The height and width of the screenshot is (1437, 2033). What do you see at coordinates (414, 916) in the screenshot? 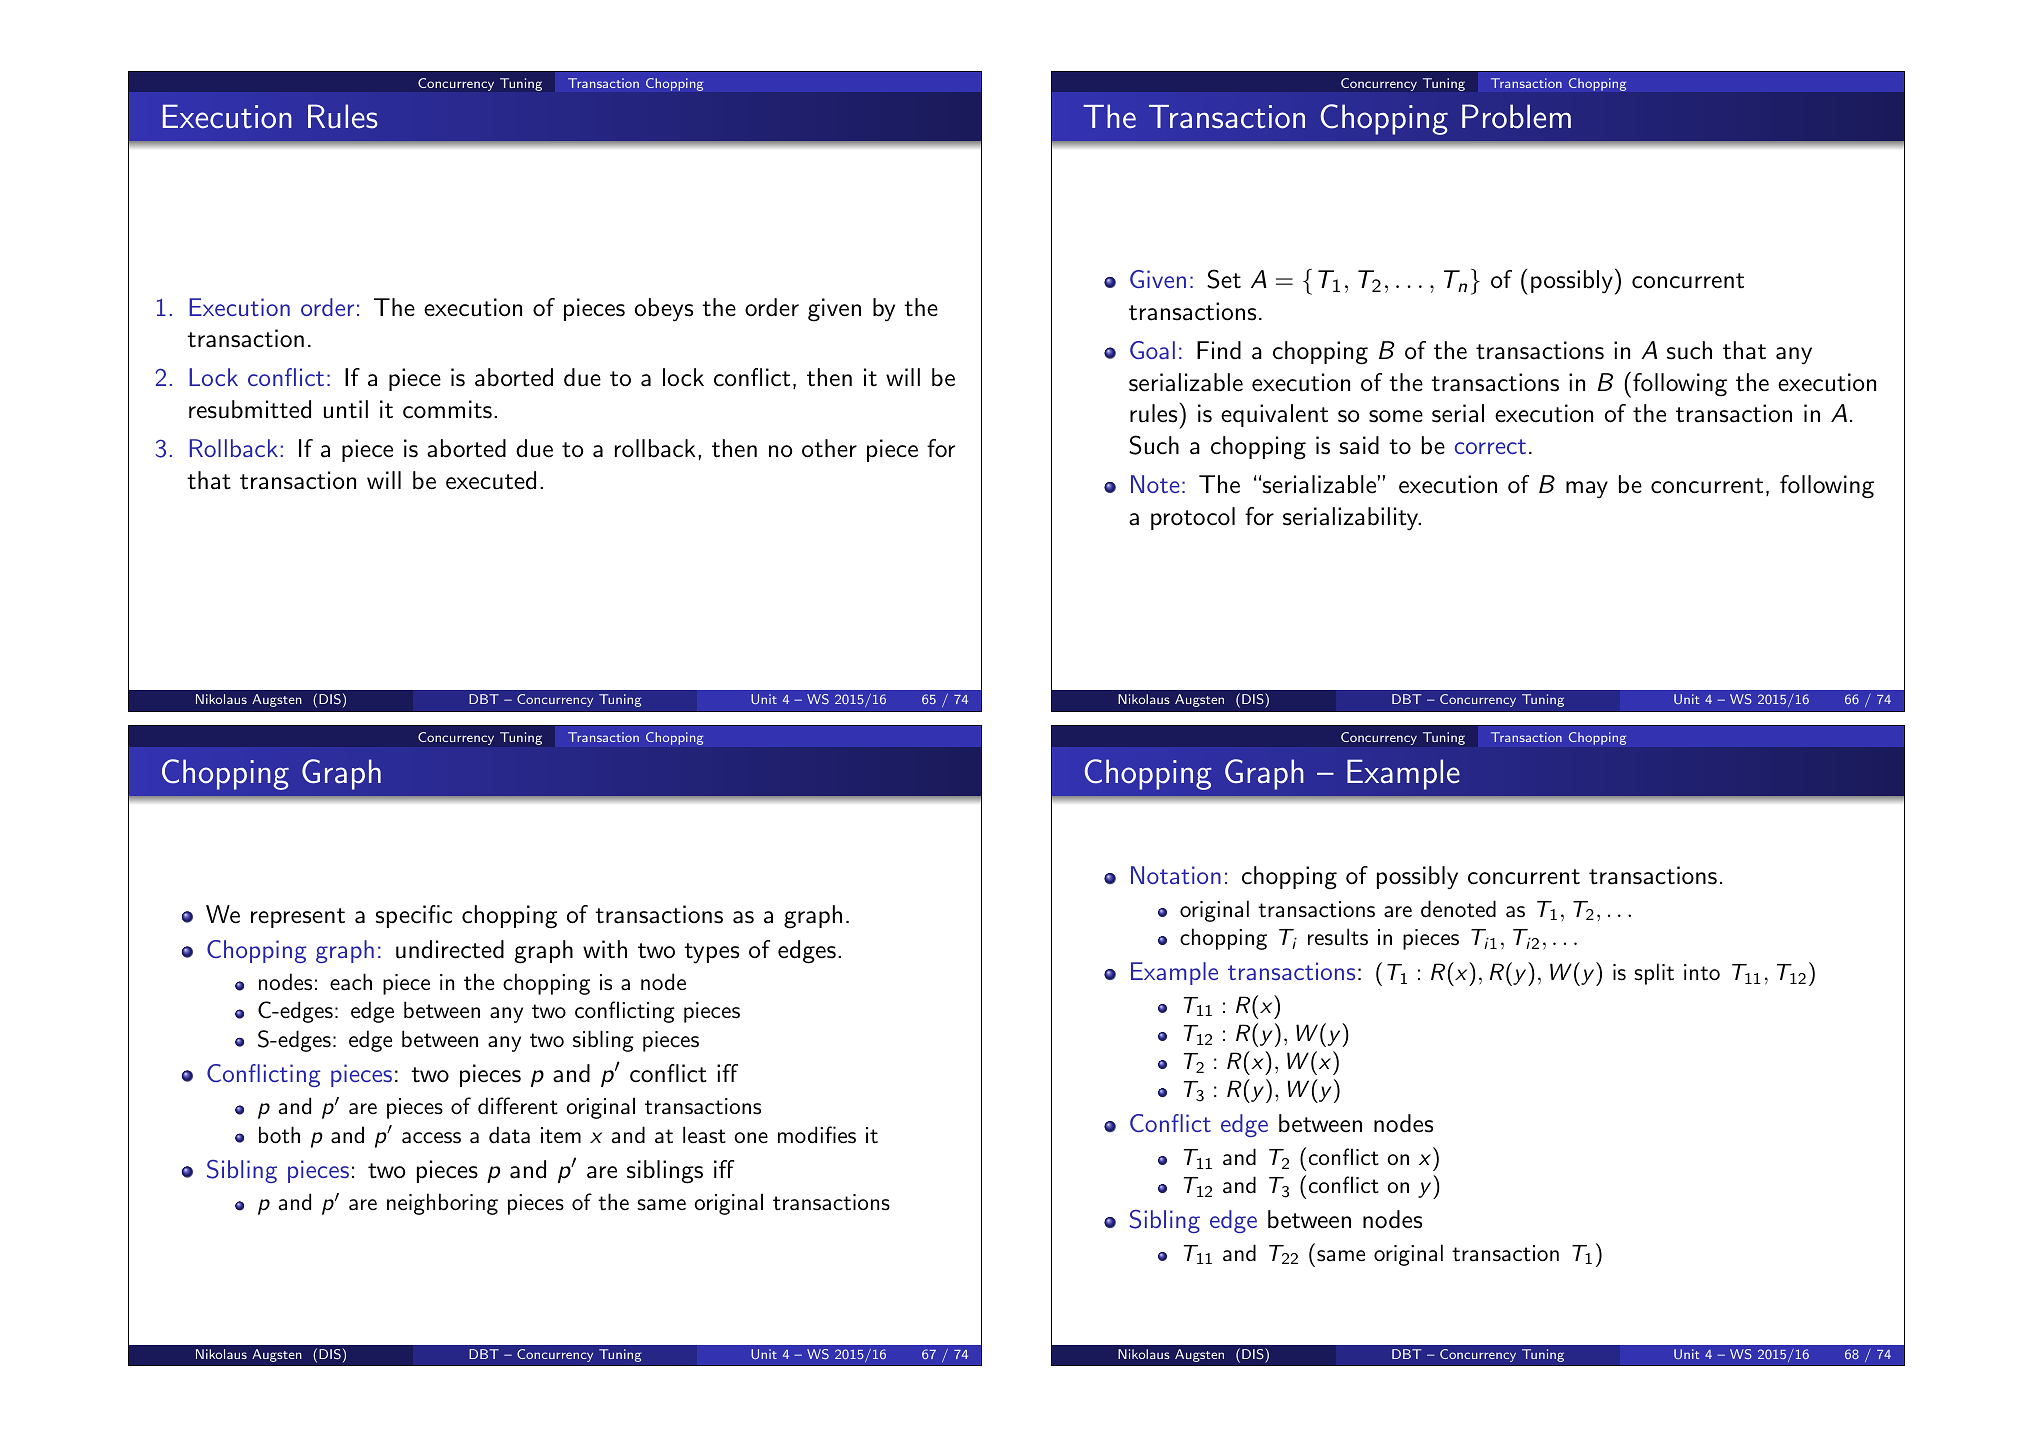
I see `specific` at bounding box center [414, 916].
